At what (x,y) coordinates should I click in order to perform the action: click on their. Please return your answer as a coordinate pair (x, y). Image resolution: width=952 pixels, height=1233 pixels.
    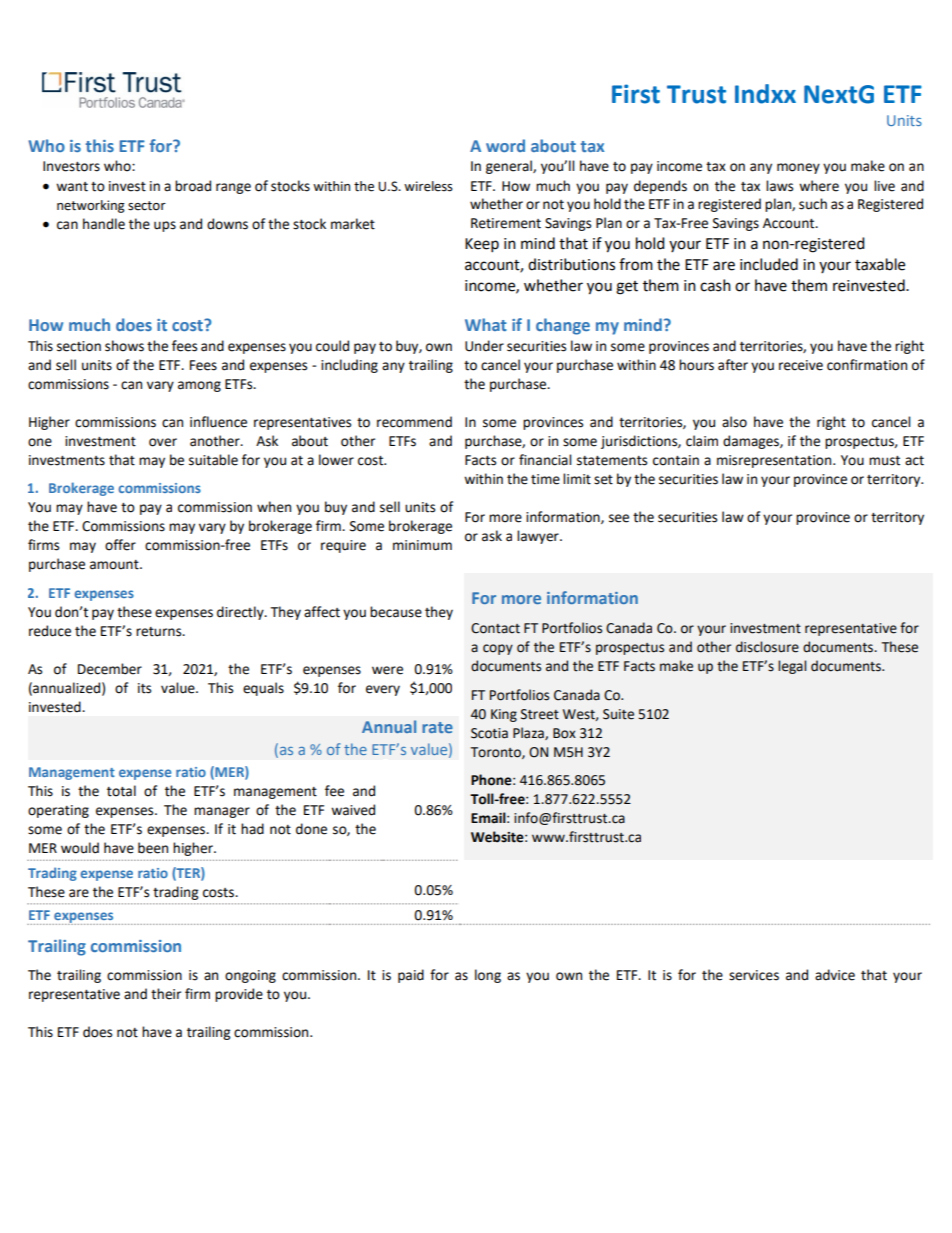
    Looking at the image, I should click on (166, 994).
